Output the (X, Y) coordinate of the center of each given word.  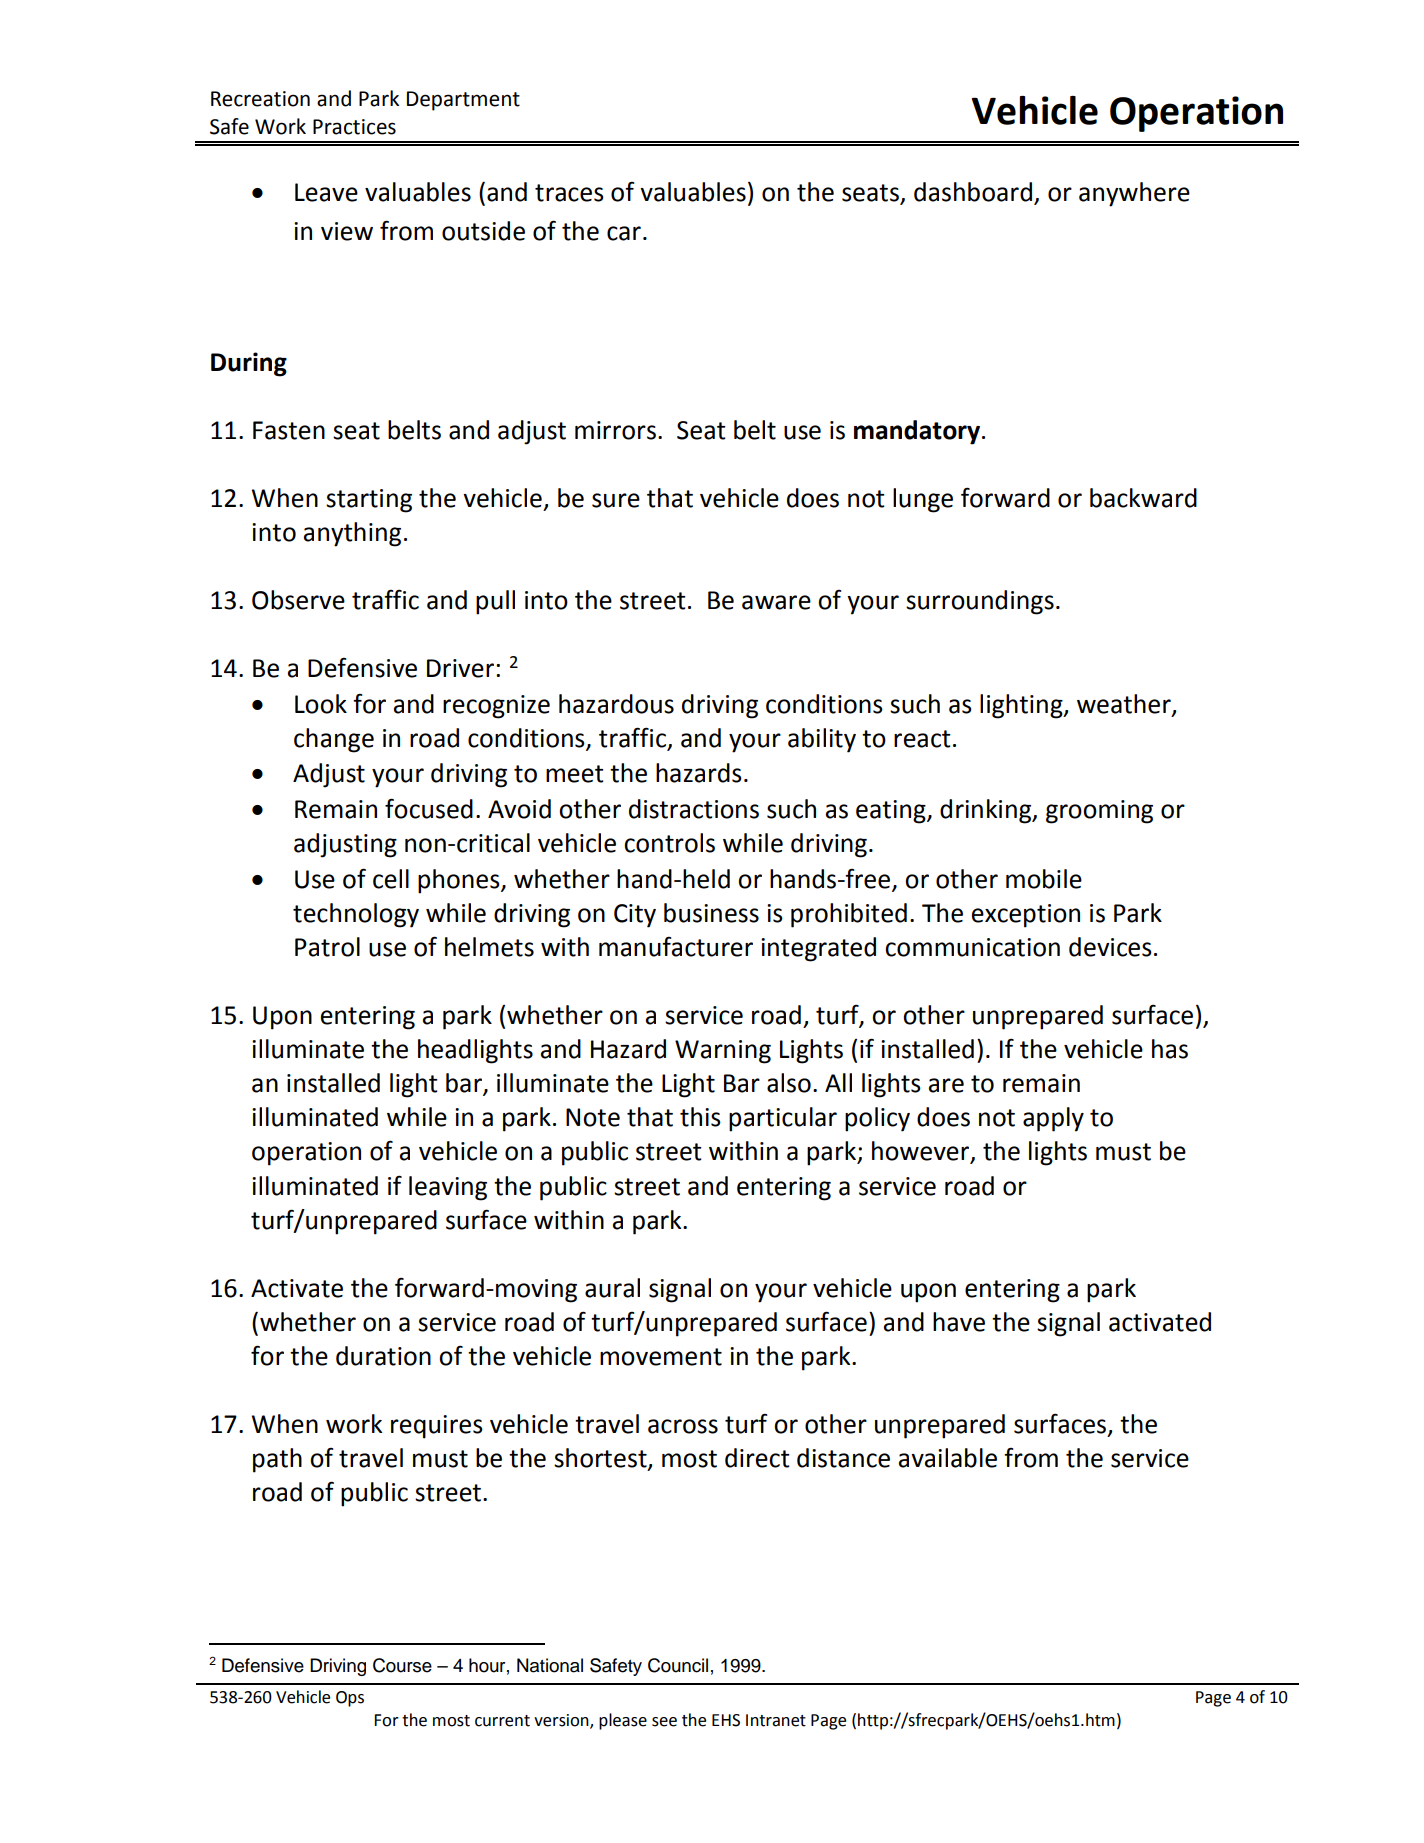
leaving (448, 1188)
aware (776, 602)
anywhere (1134, 194)
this (700, 1117)
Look (321, 704)
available (948, 1458)
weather (1125, 704)
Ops (350, 1699)
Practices (354, 127)
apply (1053, 1119)
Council (678, 1665)
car (624, 233)
